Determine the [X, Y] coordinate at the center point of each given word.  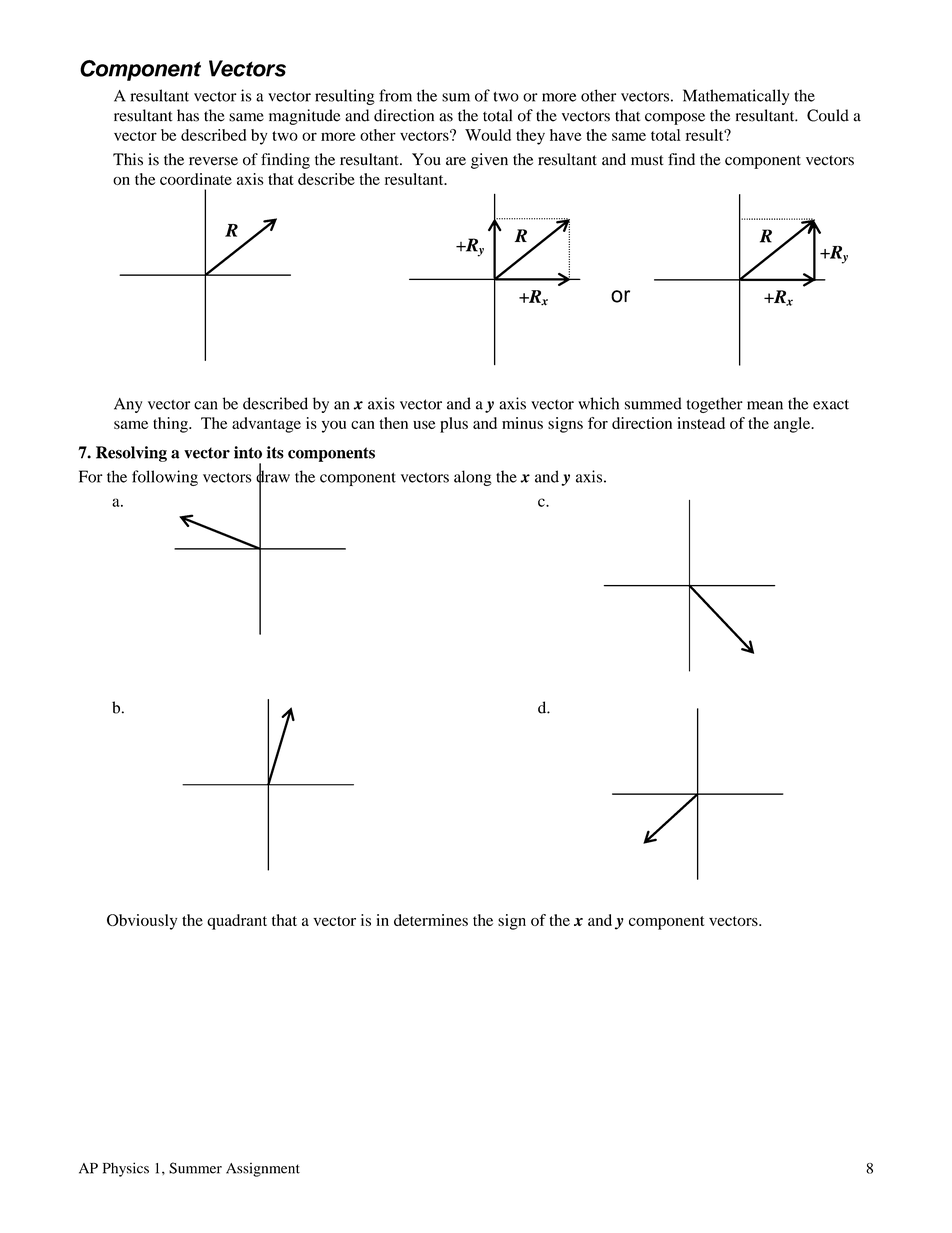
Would [488, 135]
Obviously [142, 922]
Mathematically [736, 97]
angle [793, 425]
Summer [195, 1168]
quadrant [237, 922]
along [473, 478]
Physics [126, 1169]
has [188, 115]
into [248, 452]
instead [701, 423]
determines [431, 920]
